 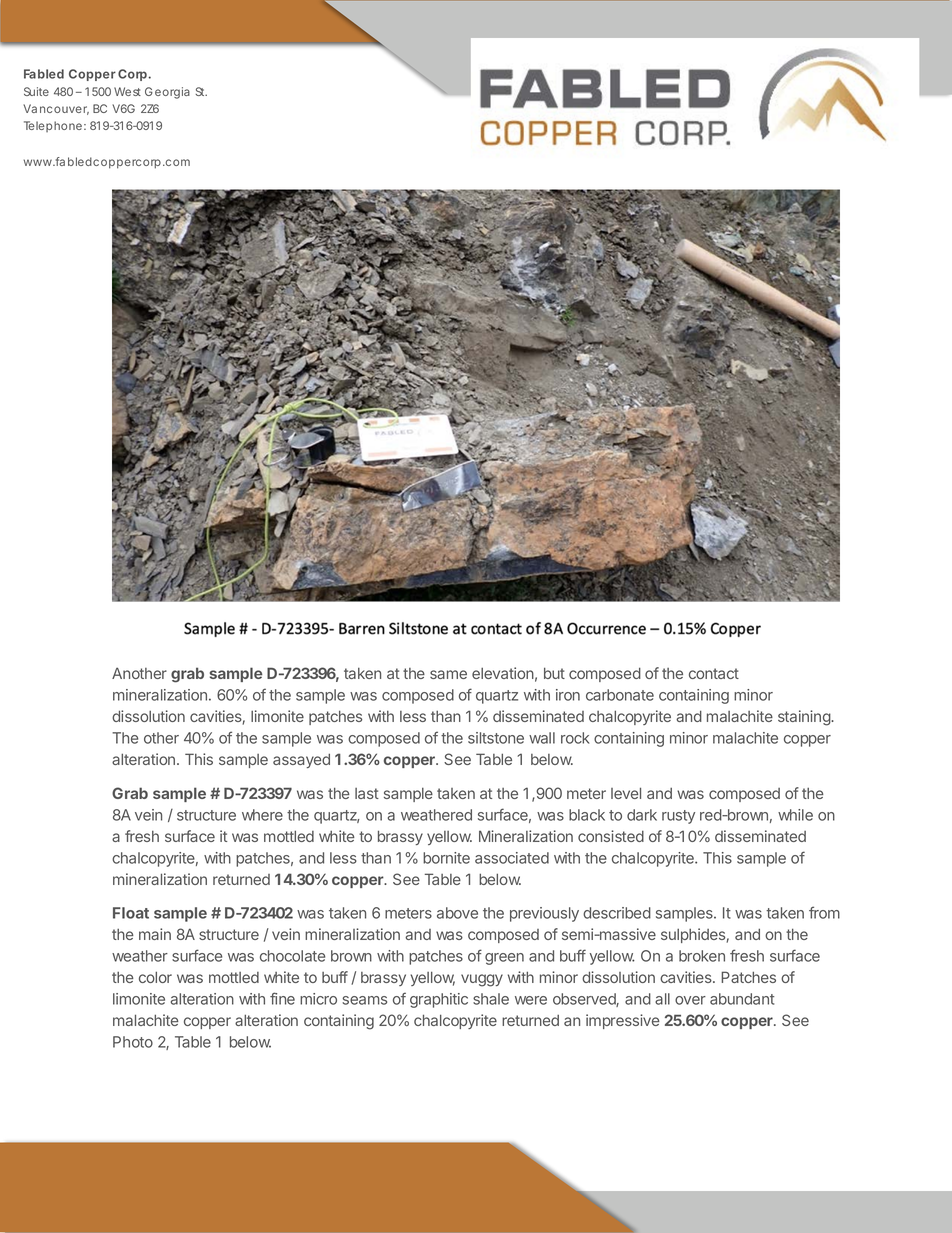 I want to click on same, so click(x=448, y=674).
